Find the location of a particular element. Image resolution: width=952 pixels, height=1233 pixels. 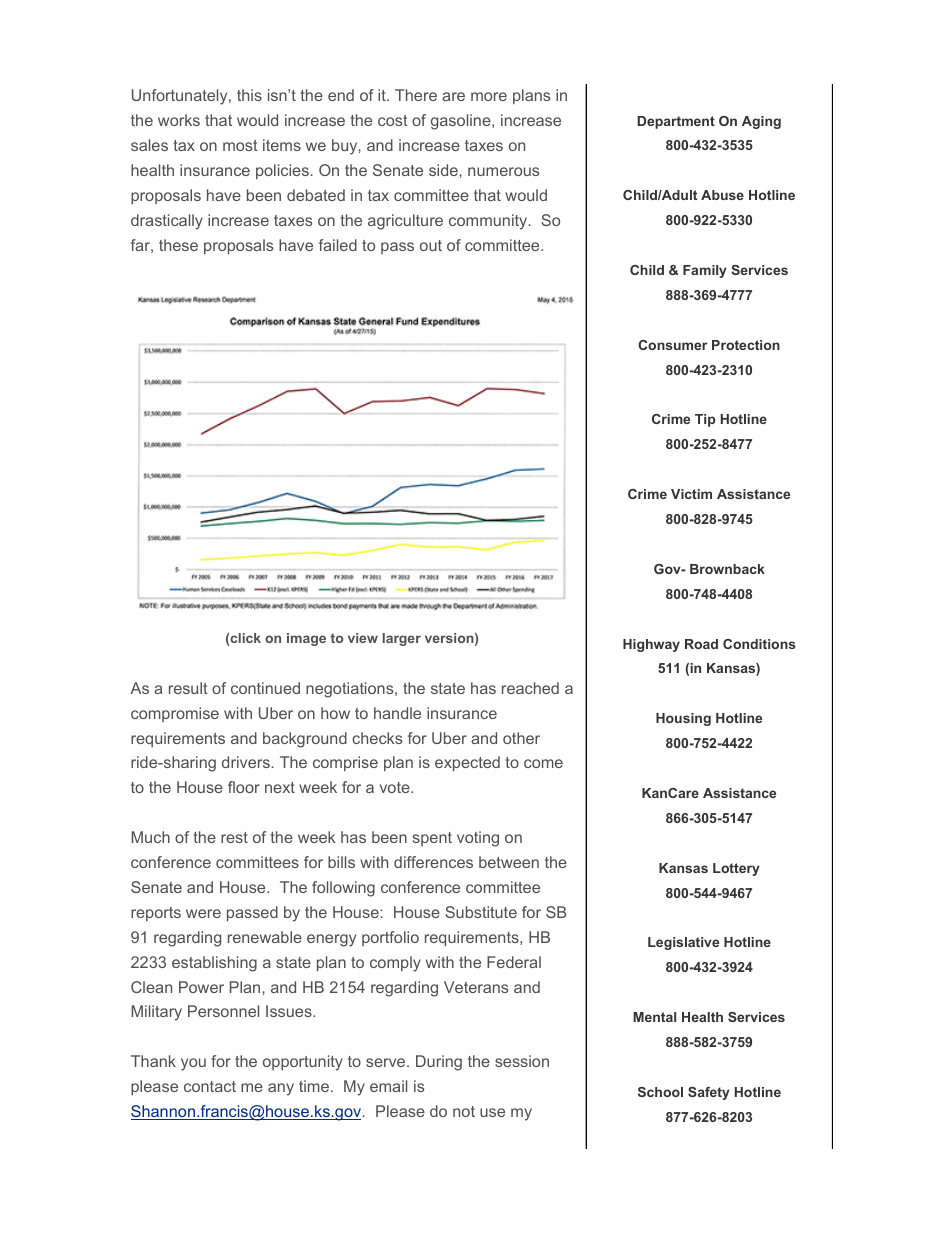

During is located at coordinates (439, 1063).
